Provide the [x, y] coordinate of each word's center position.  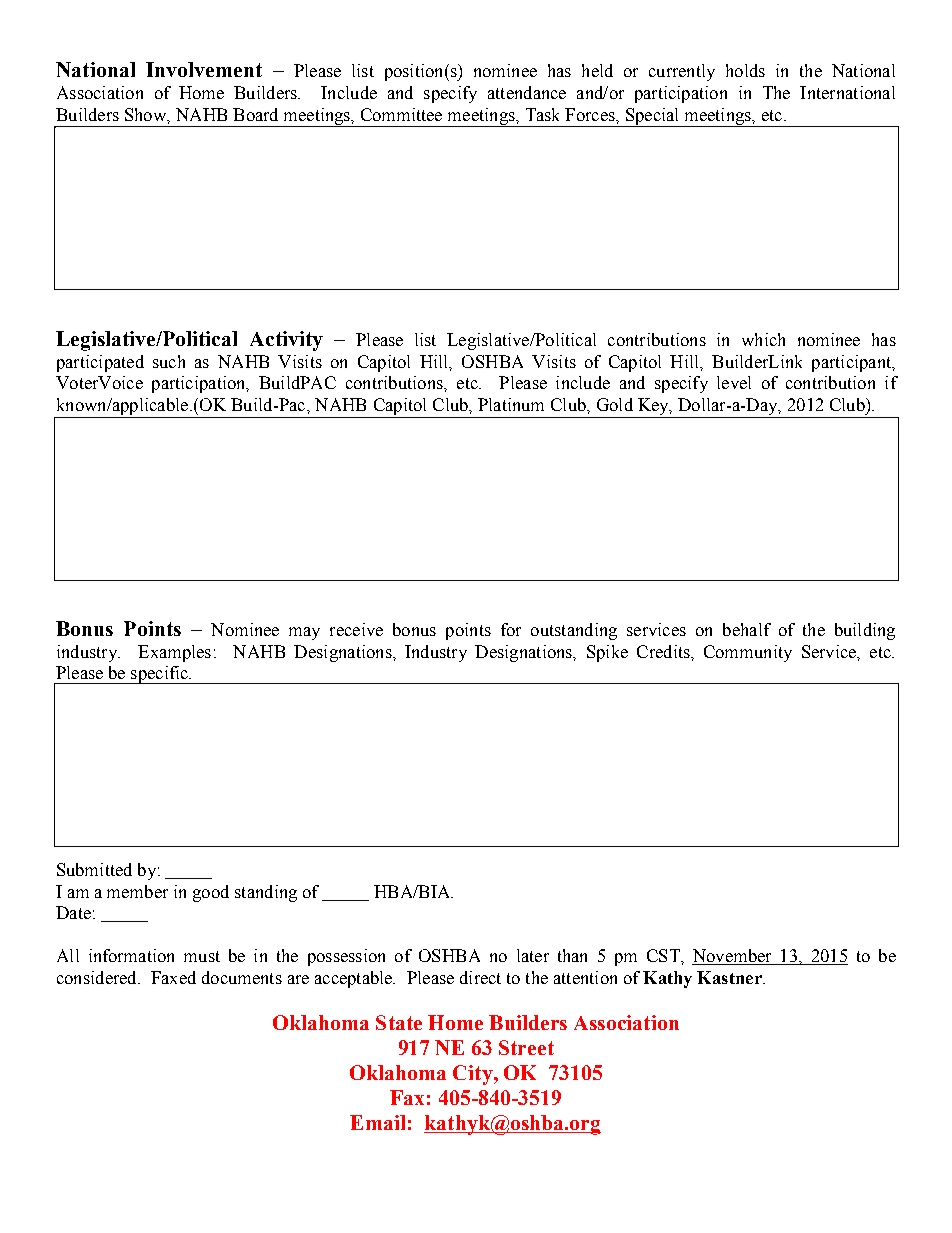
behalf [747, 629]
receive [356, 629]
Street [526, 1047]
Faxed [173, 977]
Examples [174, 653]
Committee [401, 114]
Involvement [204, 69]
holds [745, 70]
